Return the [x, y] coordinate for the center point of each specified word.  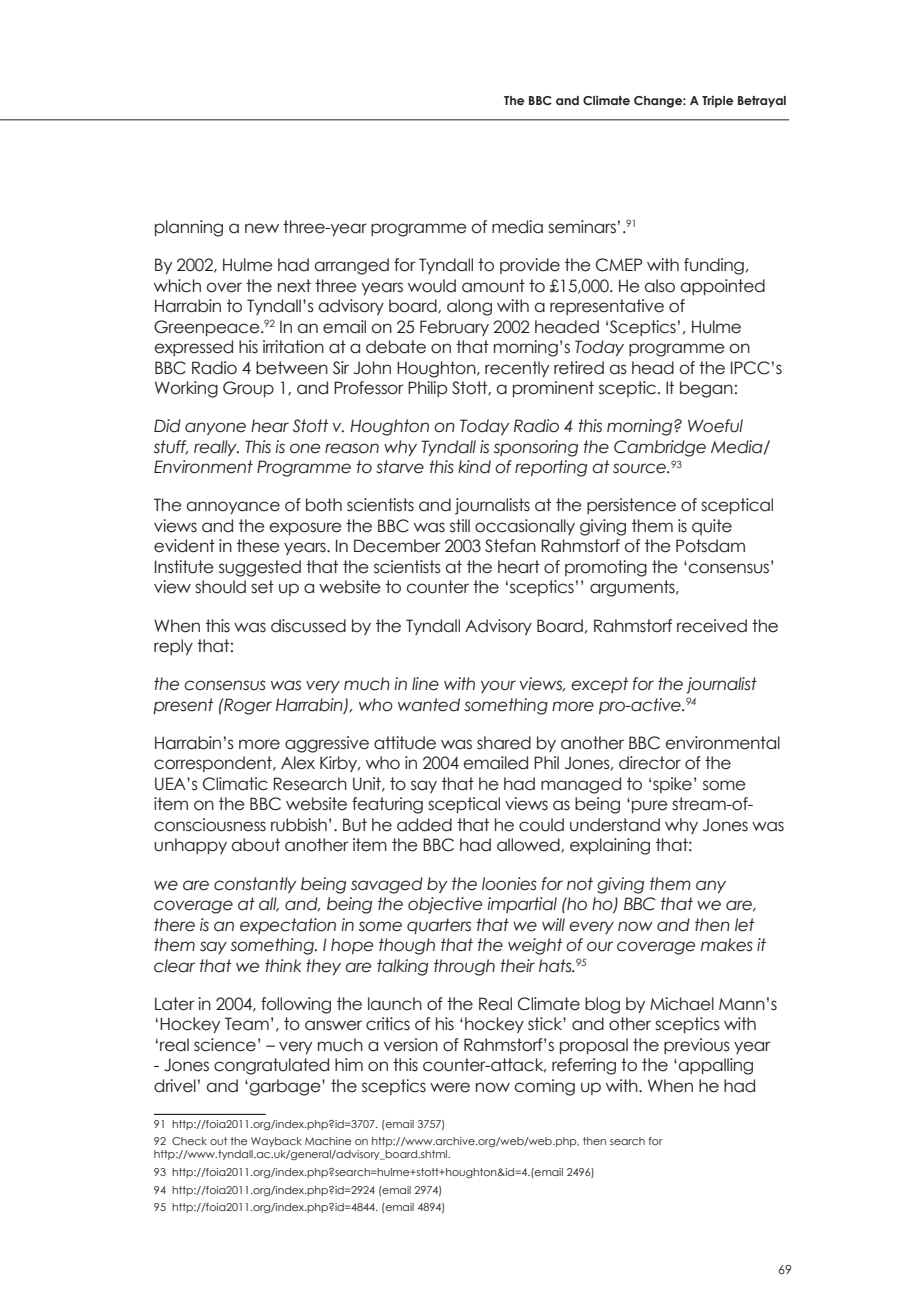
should [220, 587]
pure [650, 806]
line [425, 684]
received [712, 626]
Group [248, 389]
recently [517, 369]
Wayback [276, 1142]
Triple [717, 101]
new [262, 228]
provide [530, 266]
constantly [255, 885]
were [450, 1087]
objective [445, 905]
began [706, 389]
